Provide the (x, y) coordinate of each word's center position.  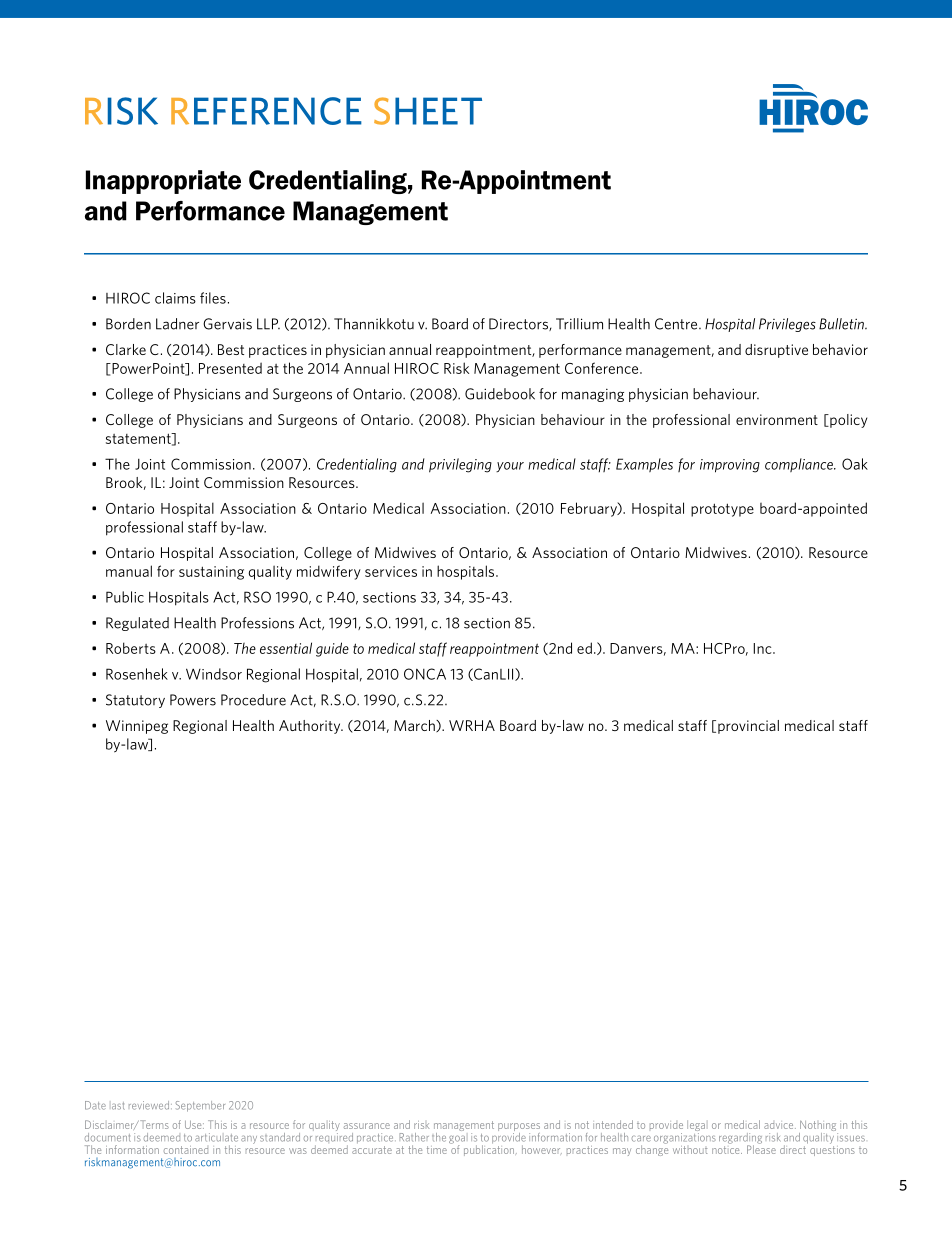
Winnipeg (137, 727)
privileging (460, 465)
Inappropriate (163, 182)
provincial (748, 727)
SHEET (428, 111)
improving (730, 466)
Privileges (787, 325)
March (415, 726)
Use (194, 1125)
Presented (230, 368)
